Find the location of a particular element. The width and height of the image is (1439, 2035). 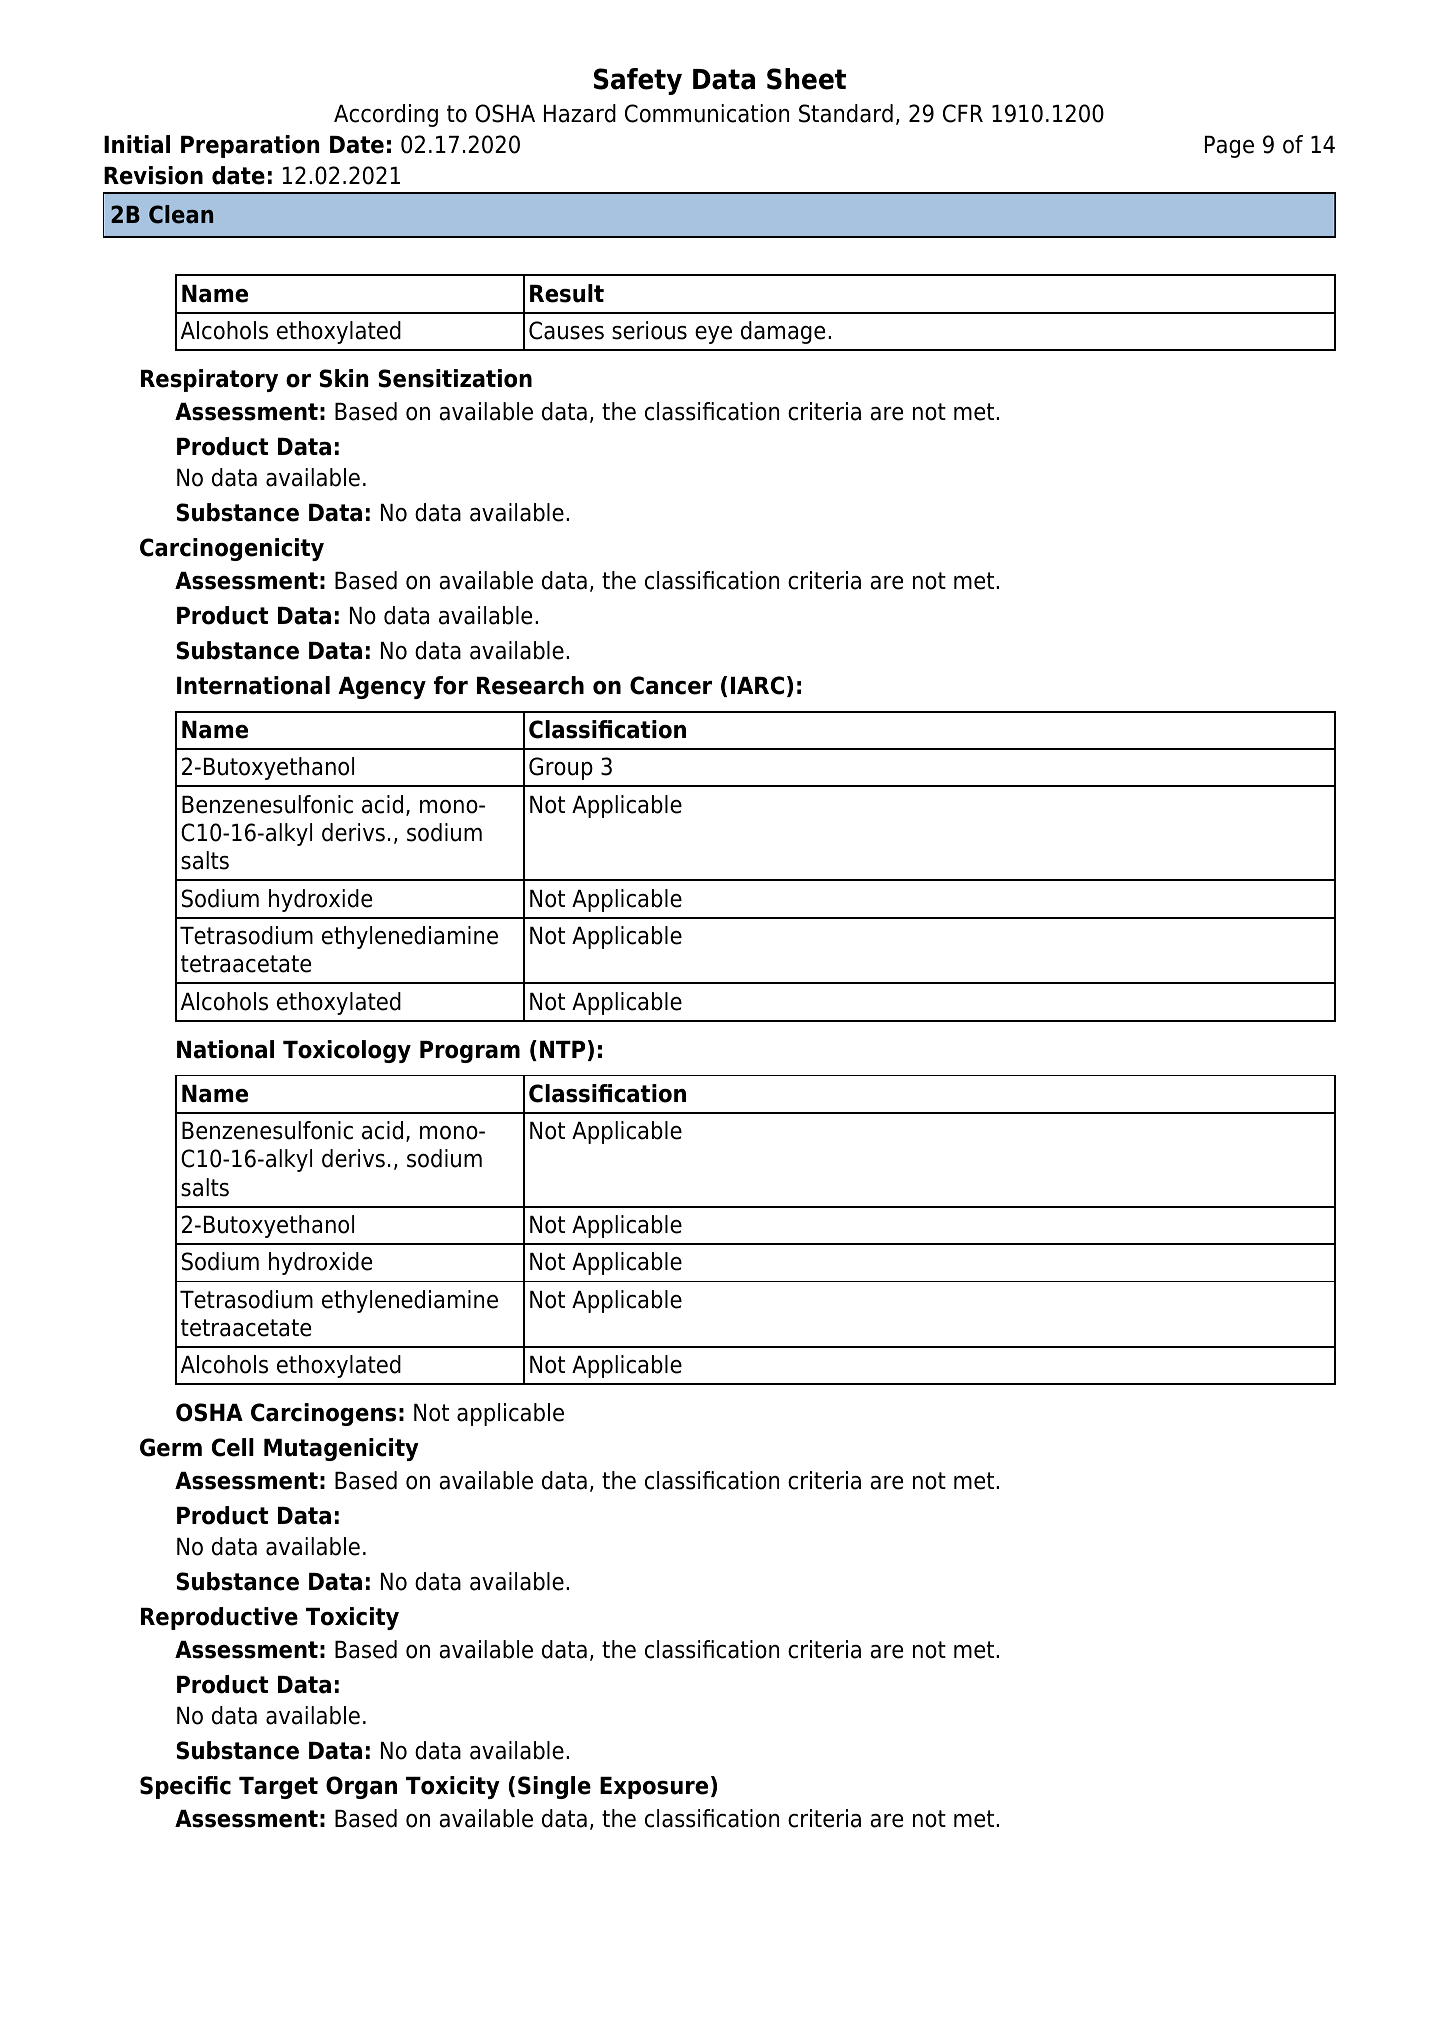

Cancer is located at coordinates (671, 685).
